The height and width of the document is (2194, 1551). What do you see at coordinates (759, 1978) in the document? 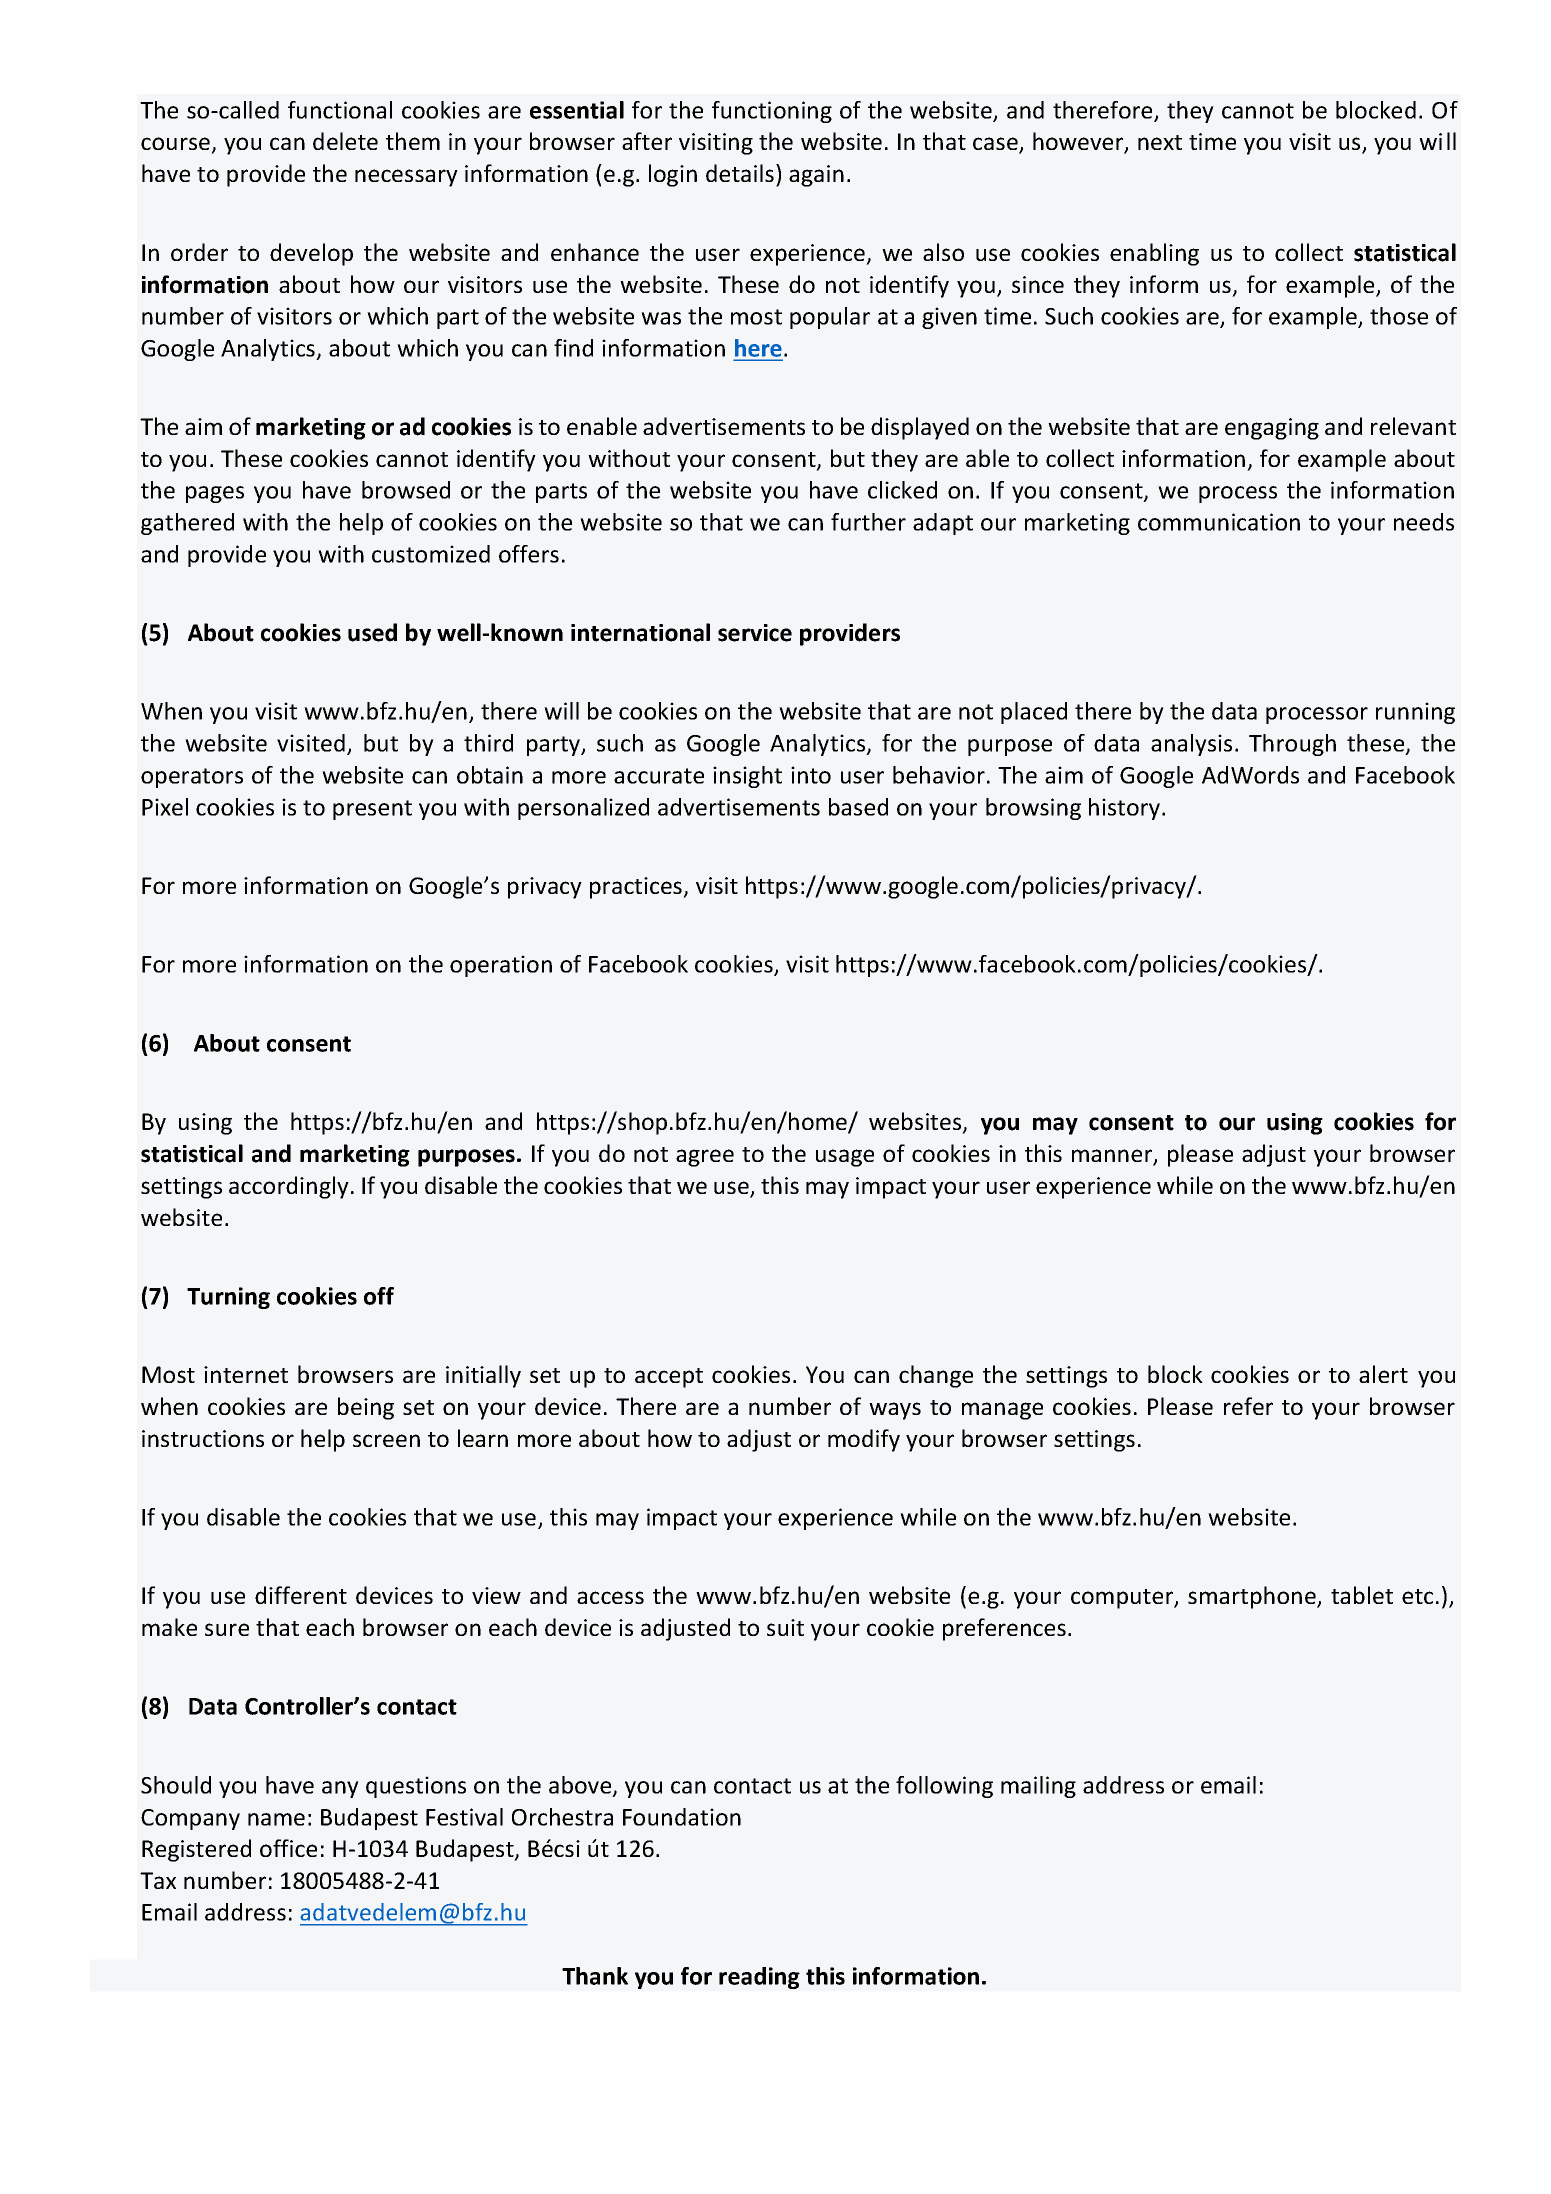
I see `reading` at bounding box center [759, 1978].
